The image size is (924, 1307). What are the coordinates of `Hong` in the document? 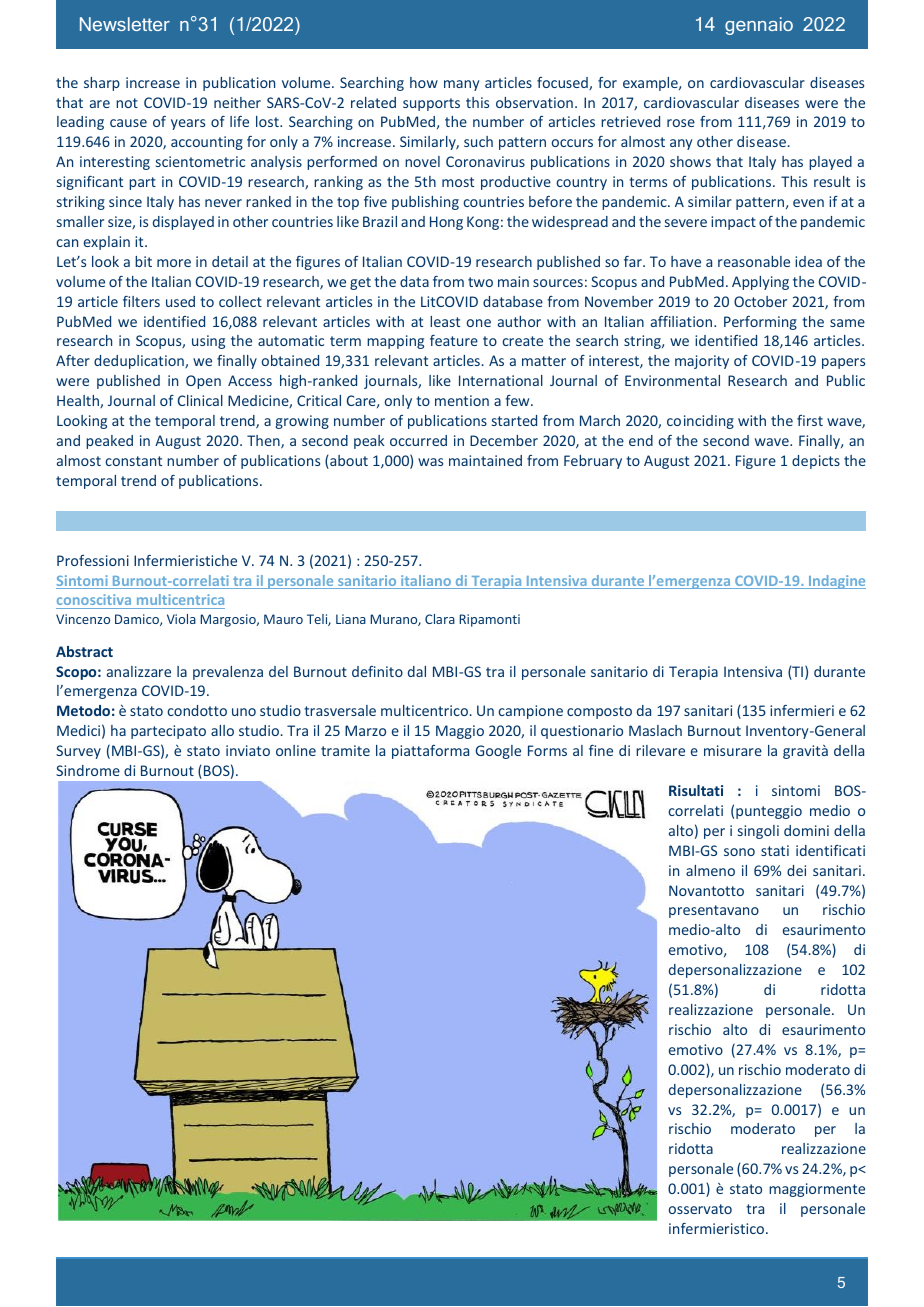 It's located at (446, 223).
